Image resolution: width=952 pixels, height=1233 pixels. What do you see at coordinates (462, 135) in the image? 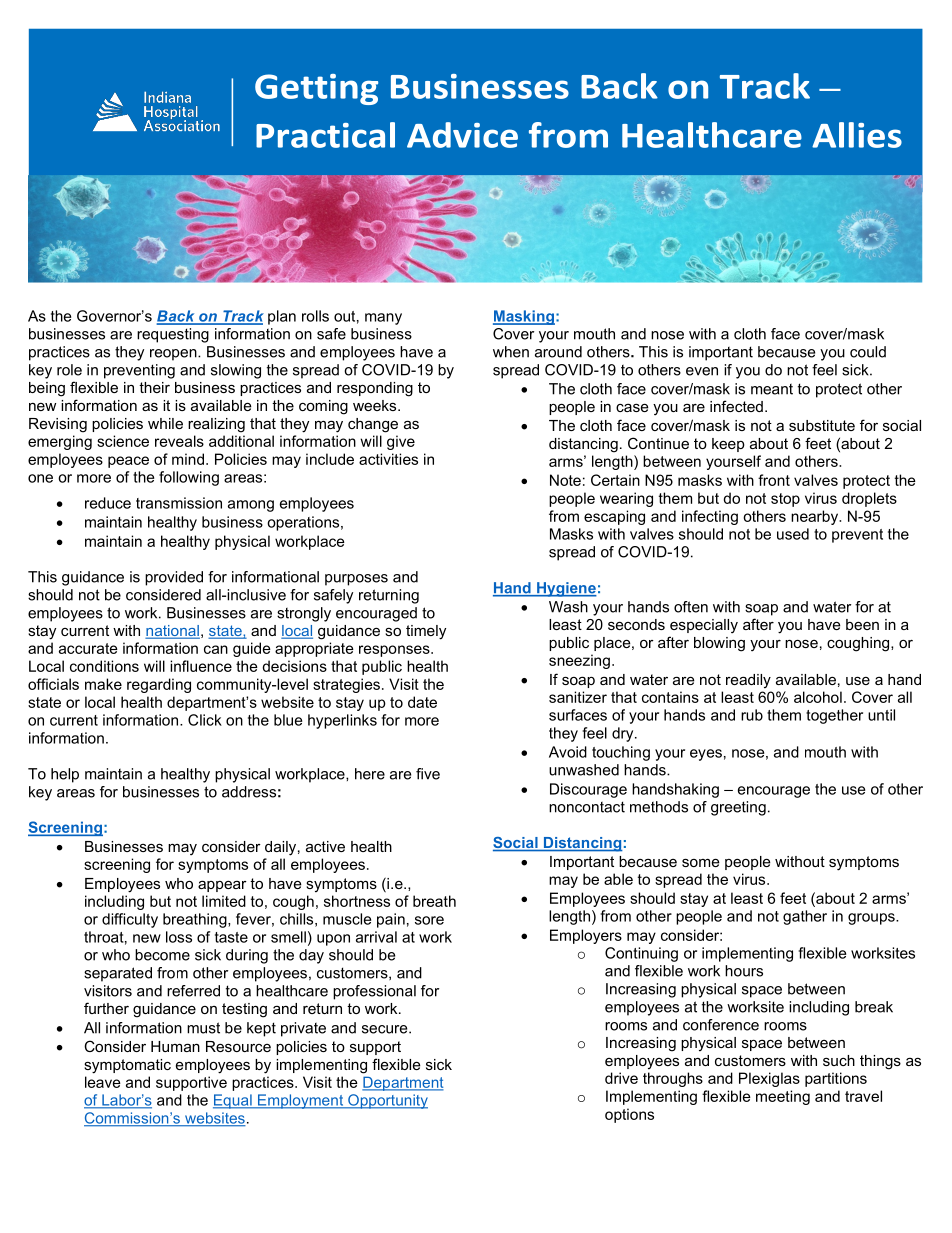
I see `Advice` at bounding box center [462, 135].
